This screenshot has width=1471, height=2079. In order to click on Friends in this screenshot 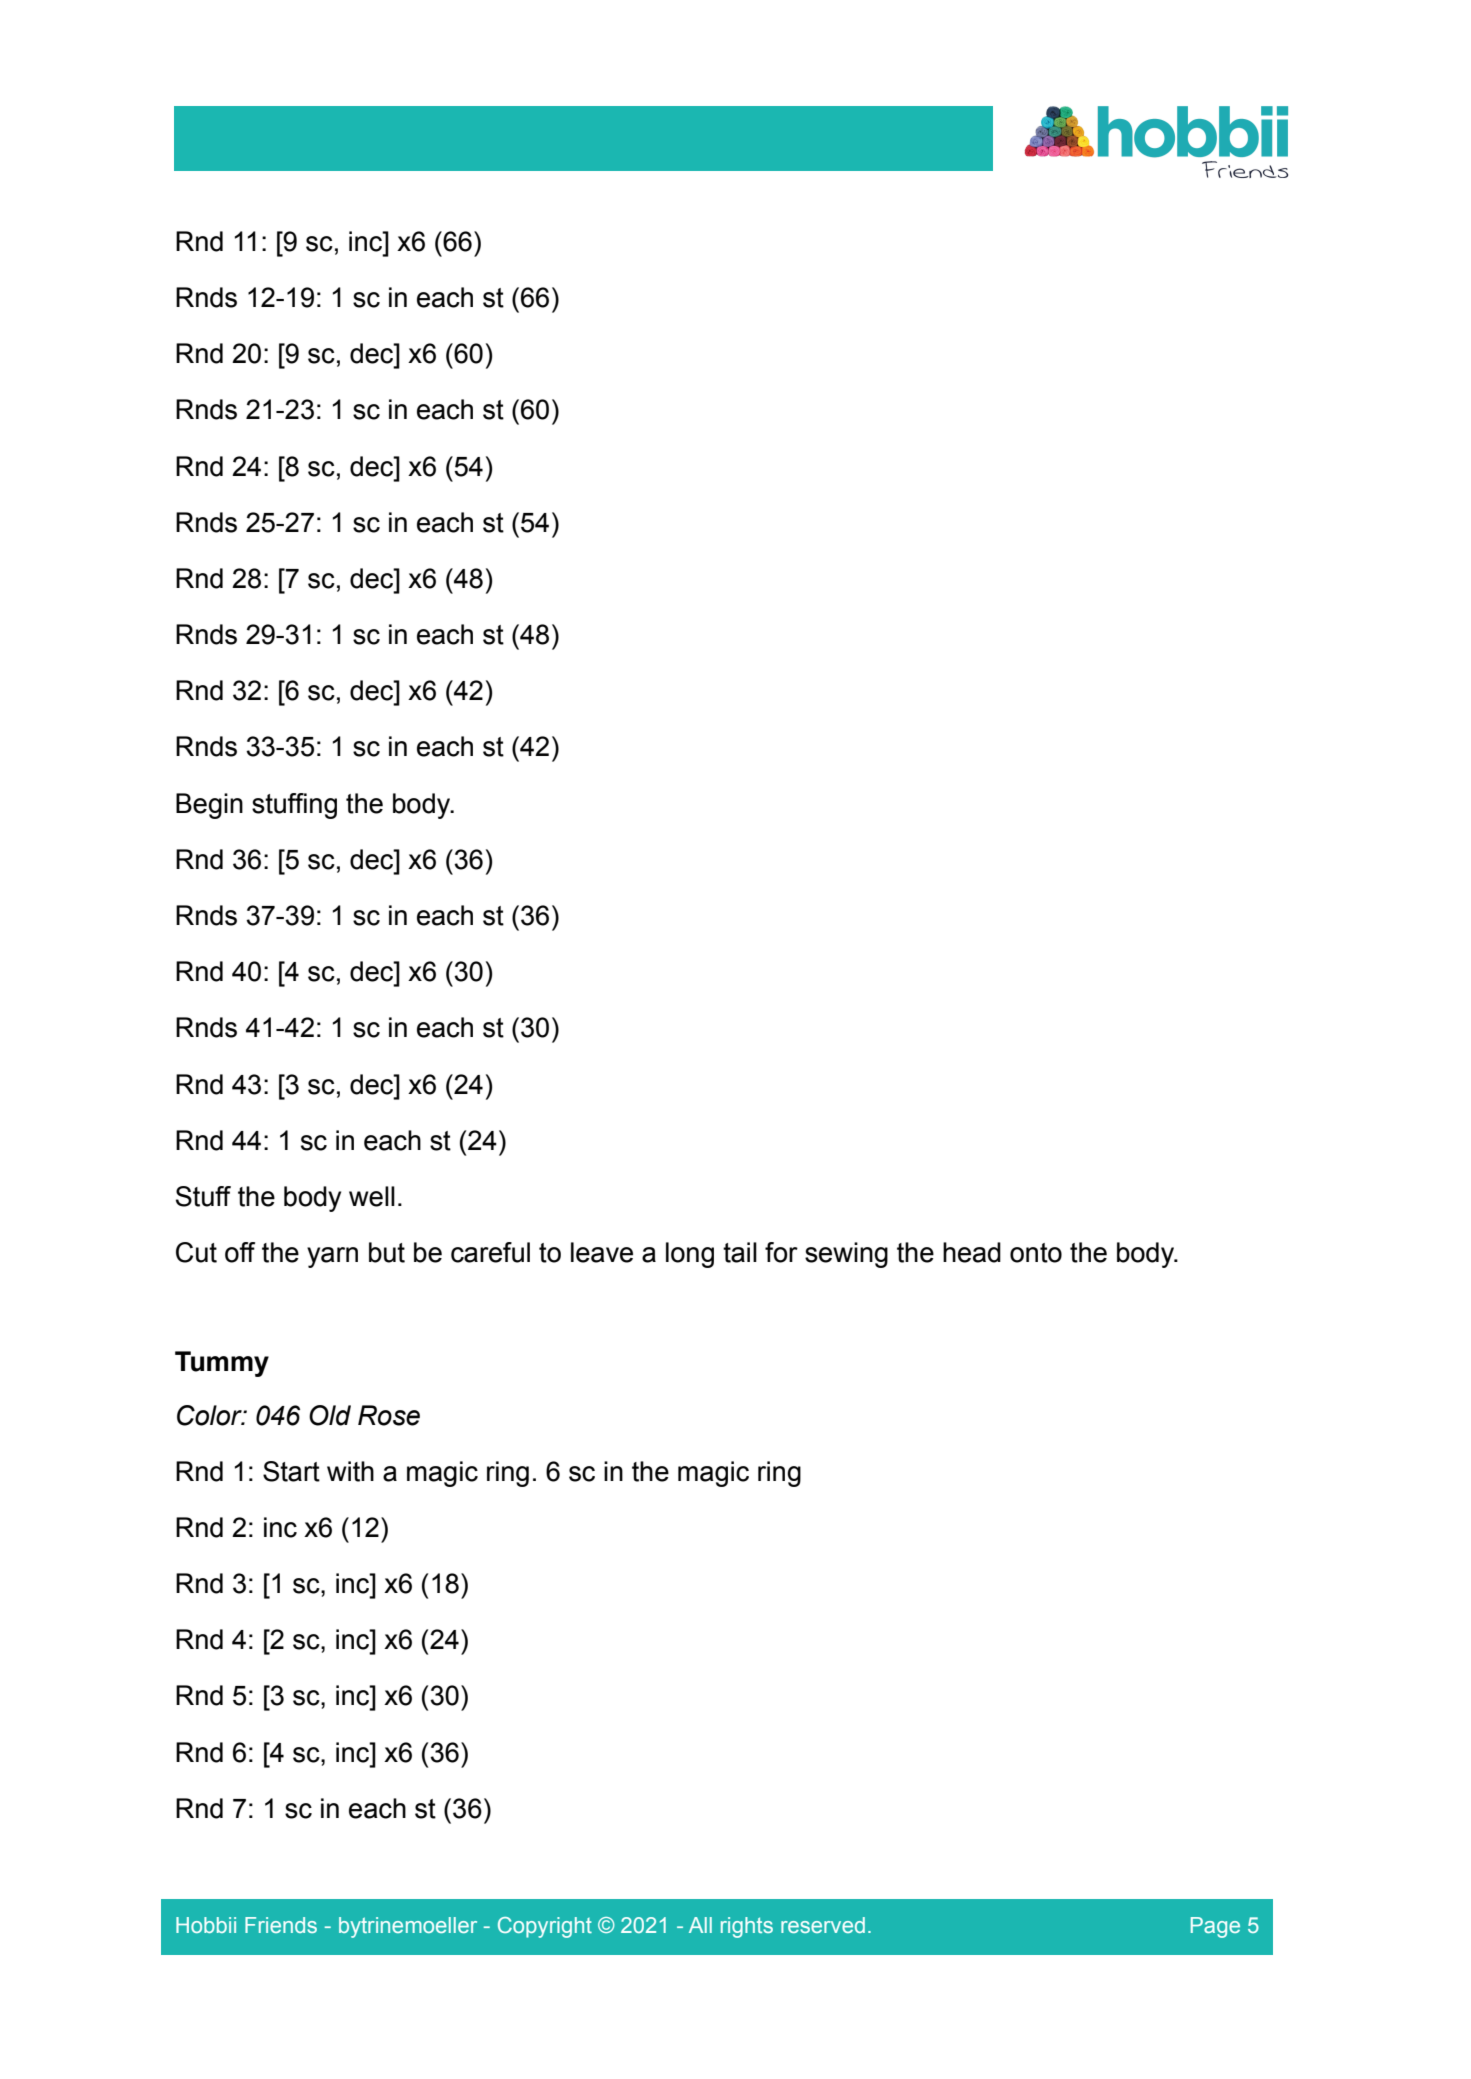, I will do `click(281, 1925)`.
